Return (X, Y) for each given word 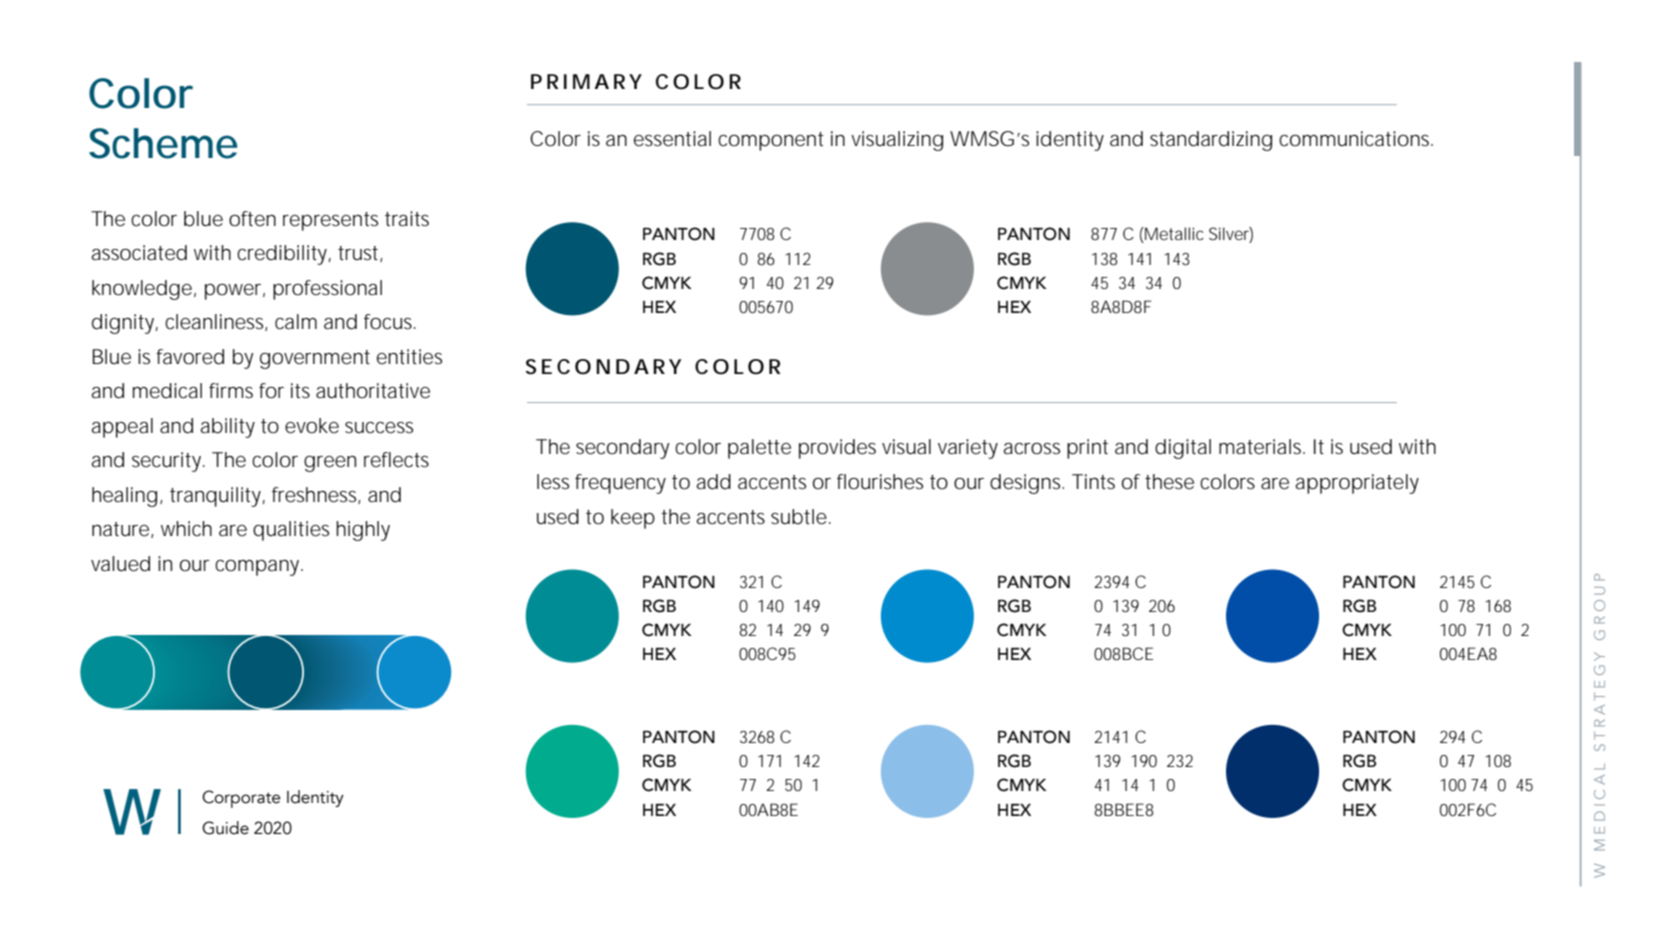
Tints (1093, 481)
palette (759, 449)
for (271, 391)
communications (1354, 139)
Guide (225, 828)
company (257, 568)
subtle (799, 517)
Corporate (241, 799)
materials (1260, 447)
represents (330, 221)
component (771, 141)
